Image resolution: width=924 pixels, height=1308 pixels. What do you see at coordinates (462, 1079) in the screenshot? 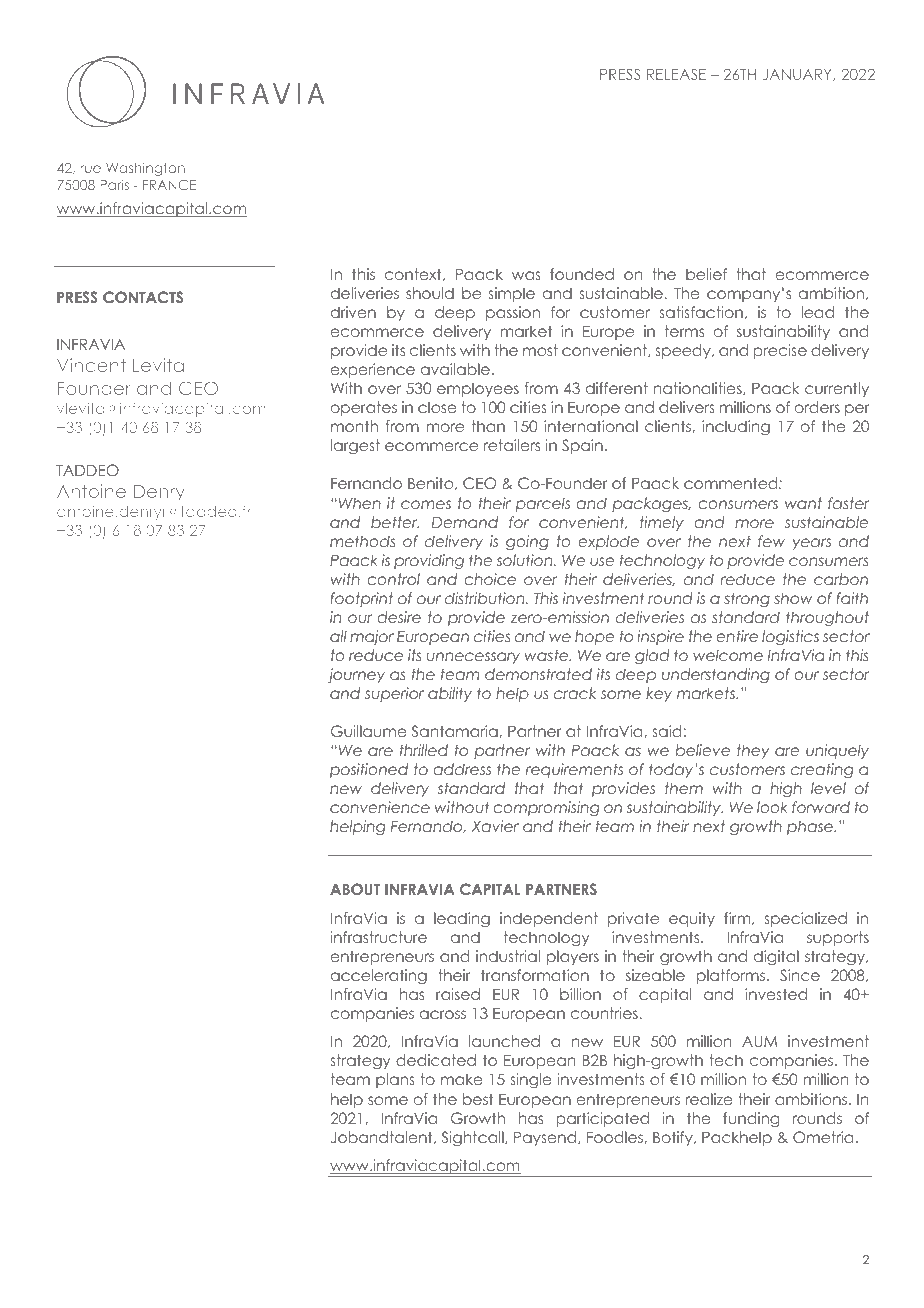
I see `make` at bounding box center [462, 1079].
